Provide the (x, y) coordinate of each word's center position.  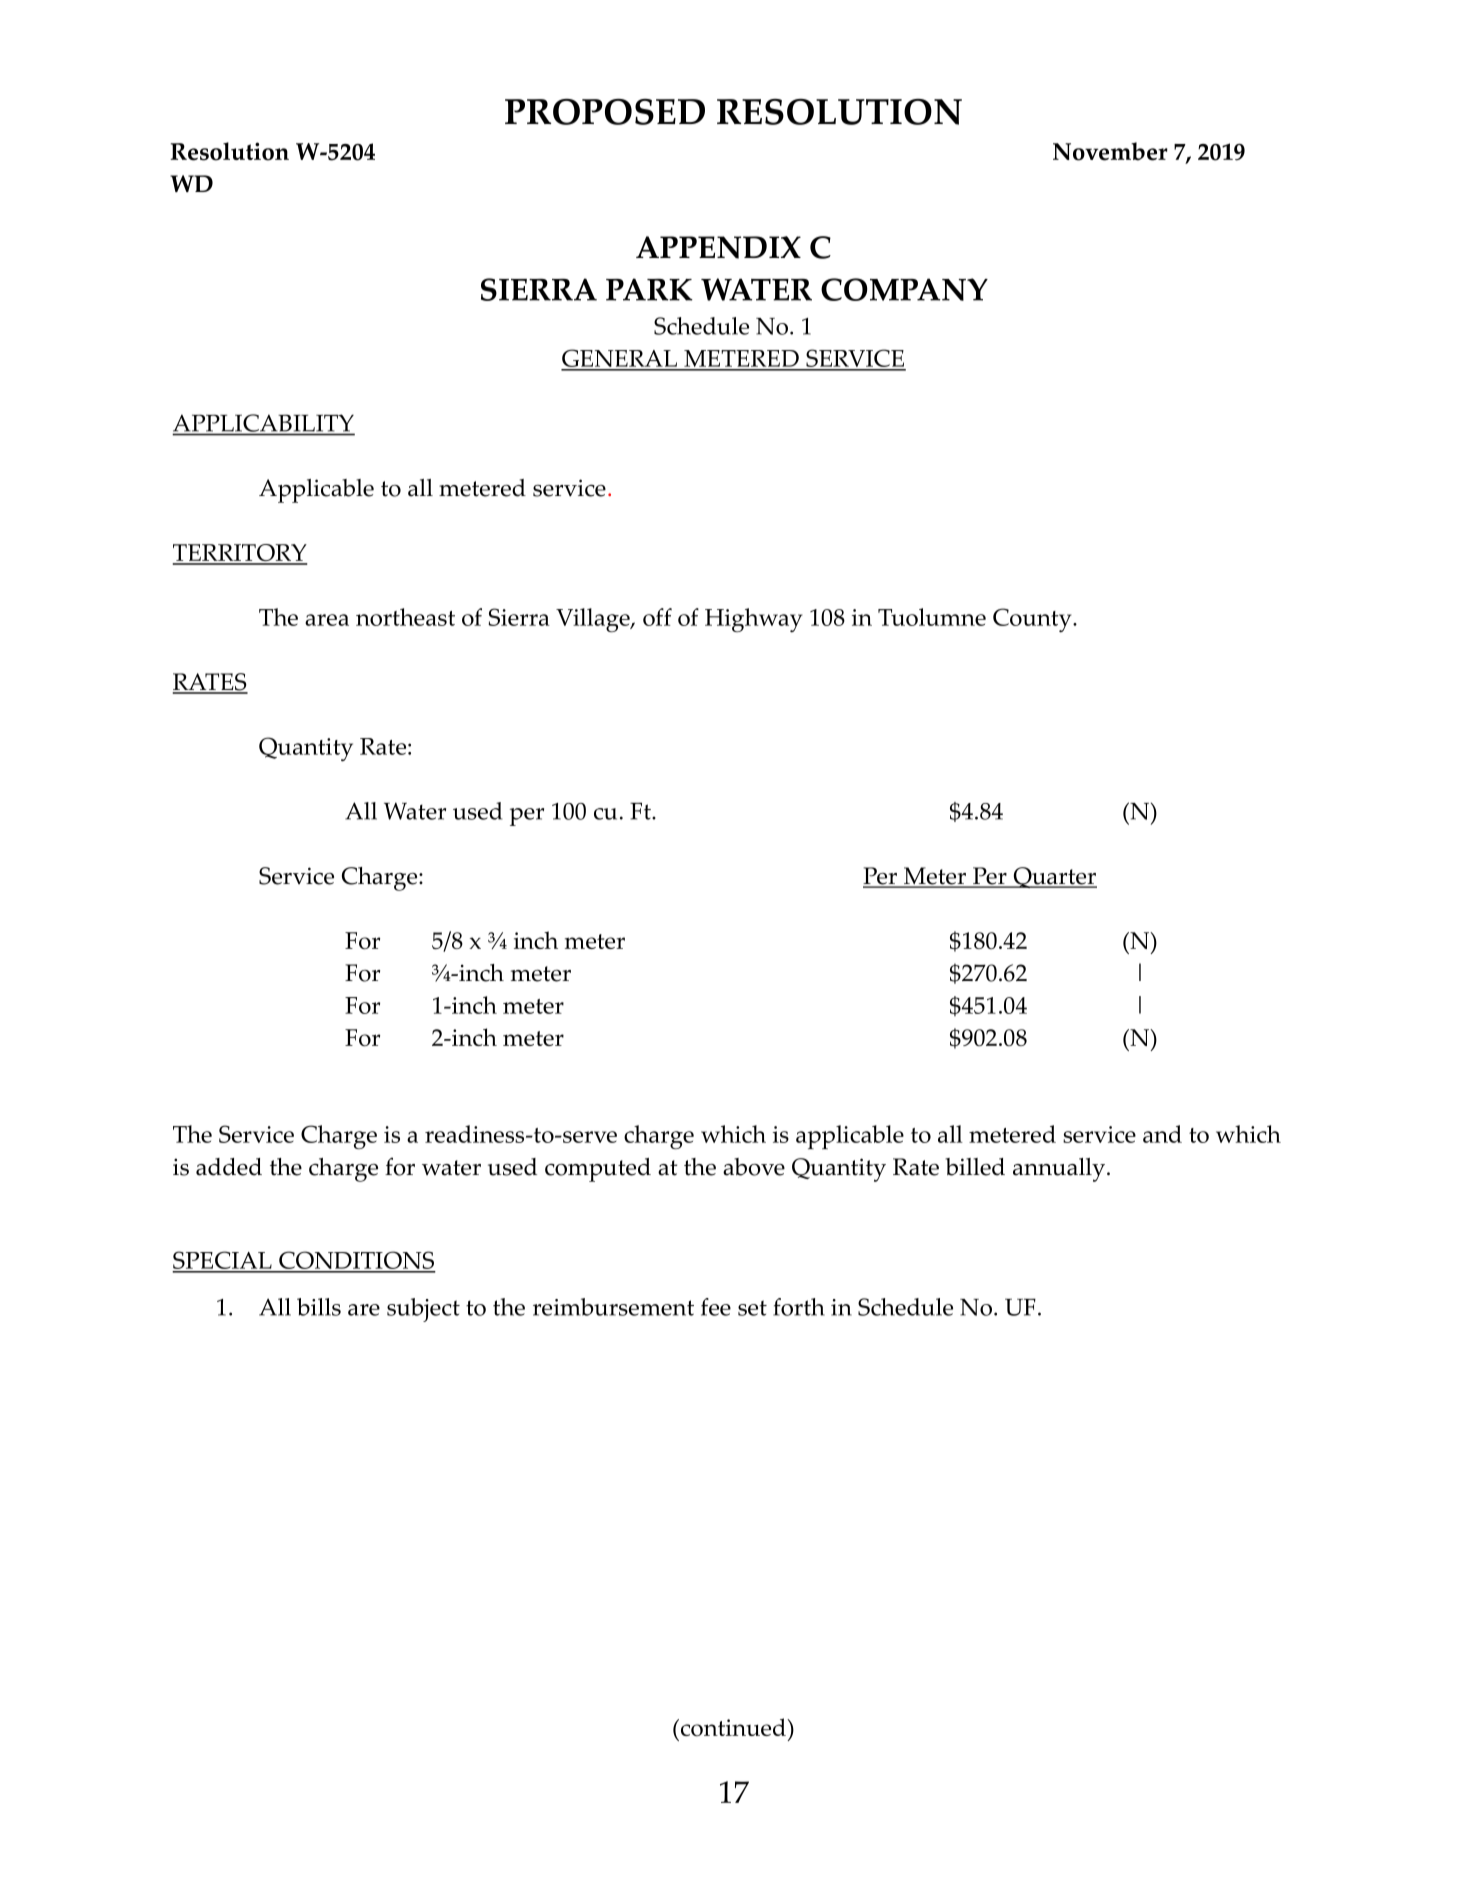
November (1110, 151)
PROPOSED (605, 112)
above (754, 1167)
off (657, 617)
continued (734, 1727)
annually (1060, 1170)
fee (716, 1307)
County (1033, 620)
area (327, 620)
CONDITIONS (356, 1261)
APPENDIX (718, 247)
